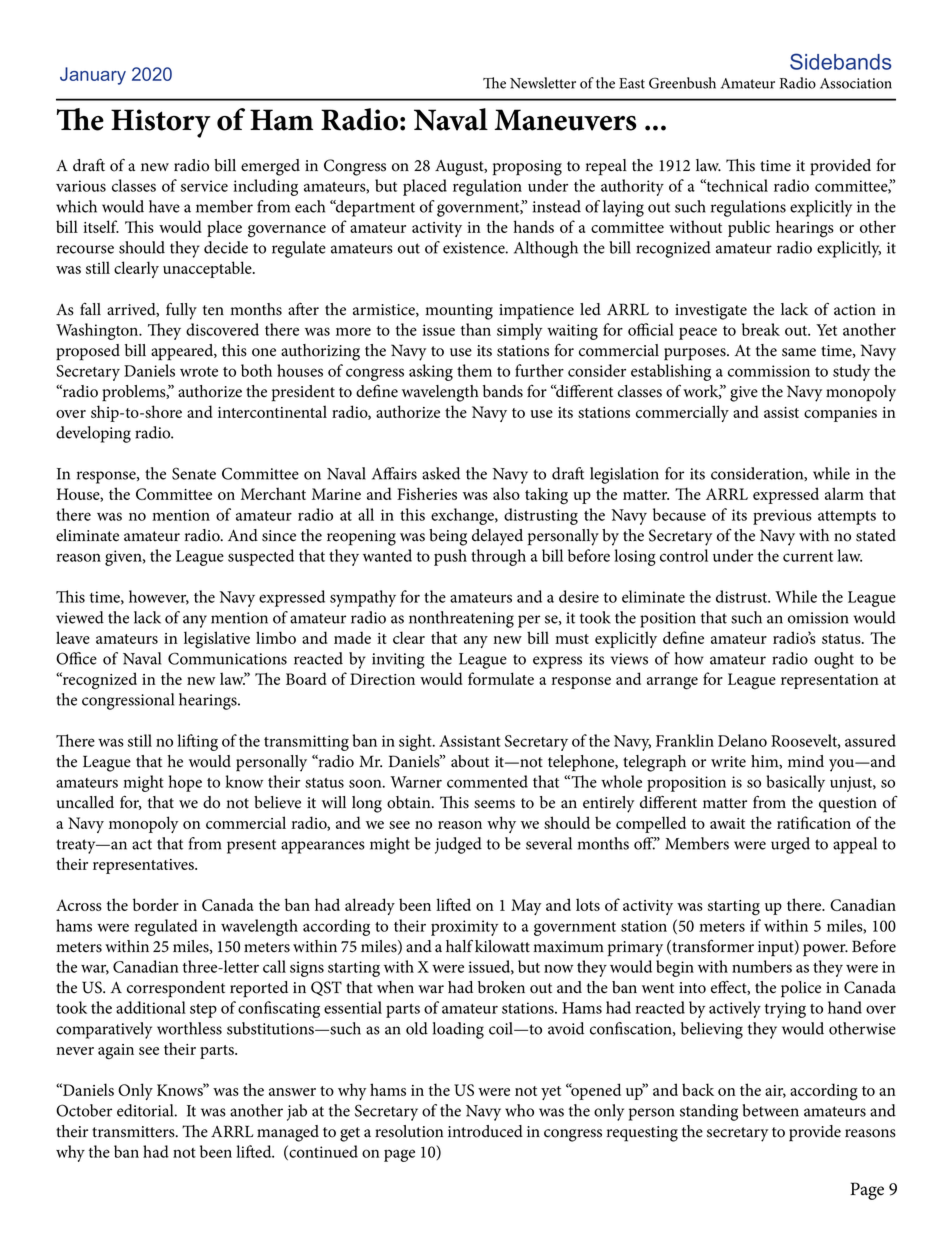 The width and height of the image is (952, 1233). What do you see at coordinates (199, 372) in the image?
I see `wrote` at bounding box center [199, 372].
